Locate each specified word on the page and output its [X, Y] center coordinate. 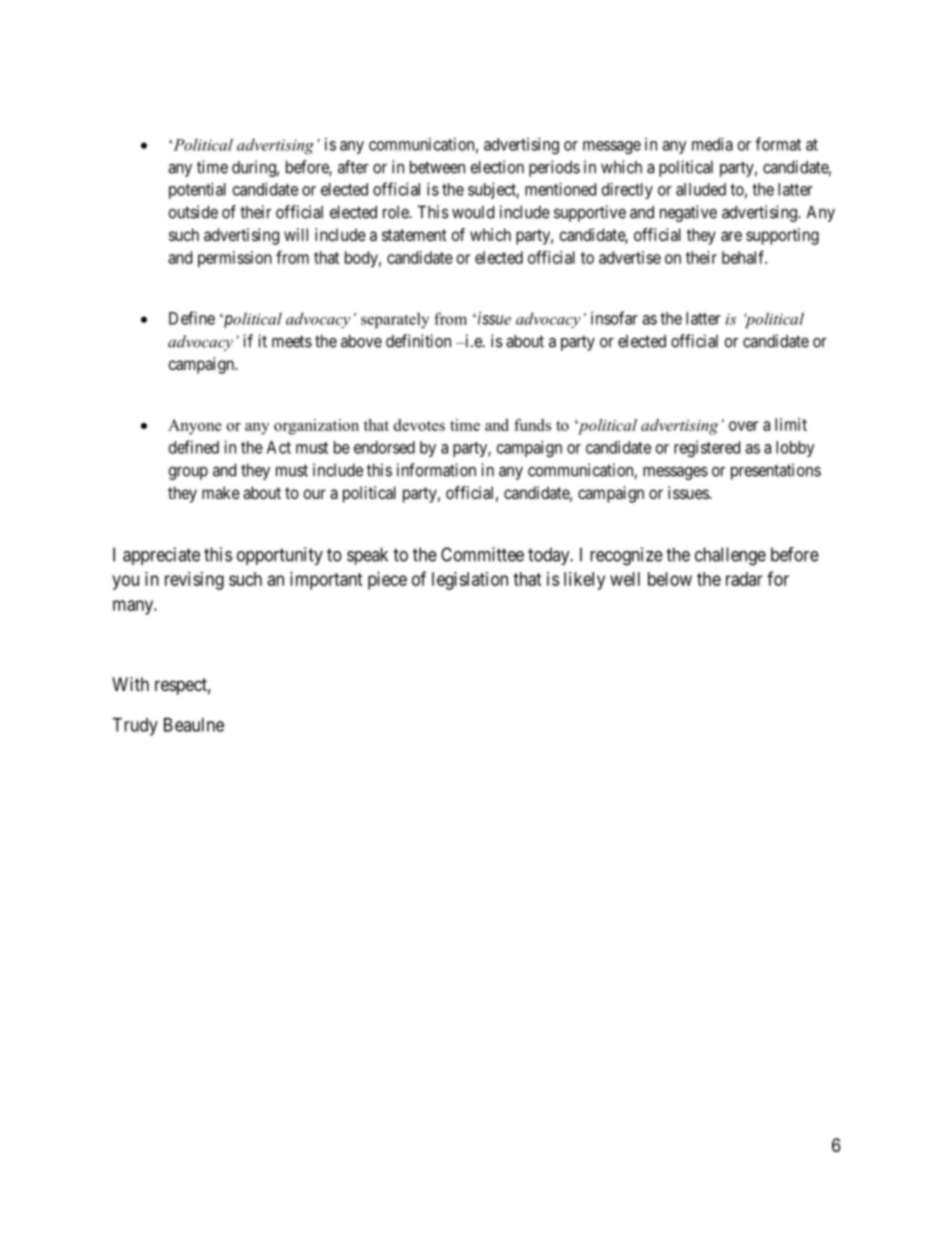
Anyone [195, 427]
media [712, 144]
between [437, 167]
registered [707, 449]
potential [197, 190]
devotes [419, 425]
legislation [470, 581]
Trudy [135, 727]
